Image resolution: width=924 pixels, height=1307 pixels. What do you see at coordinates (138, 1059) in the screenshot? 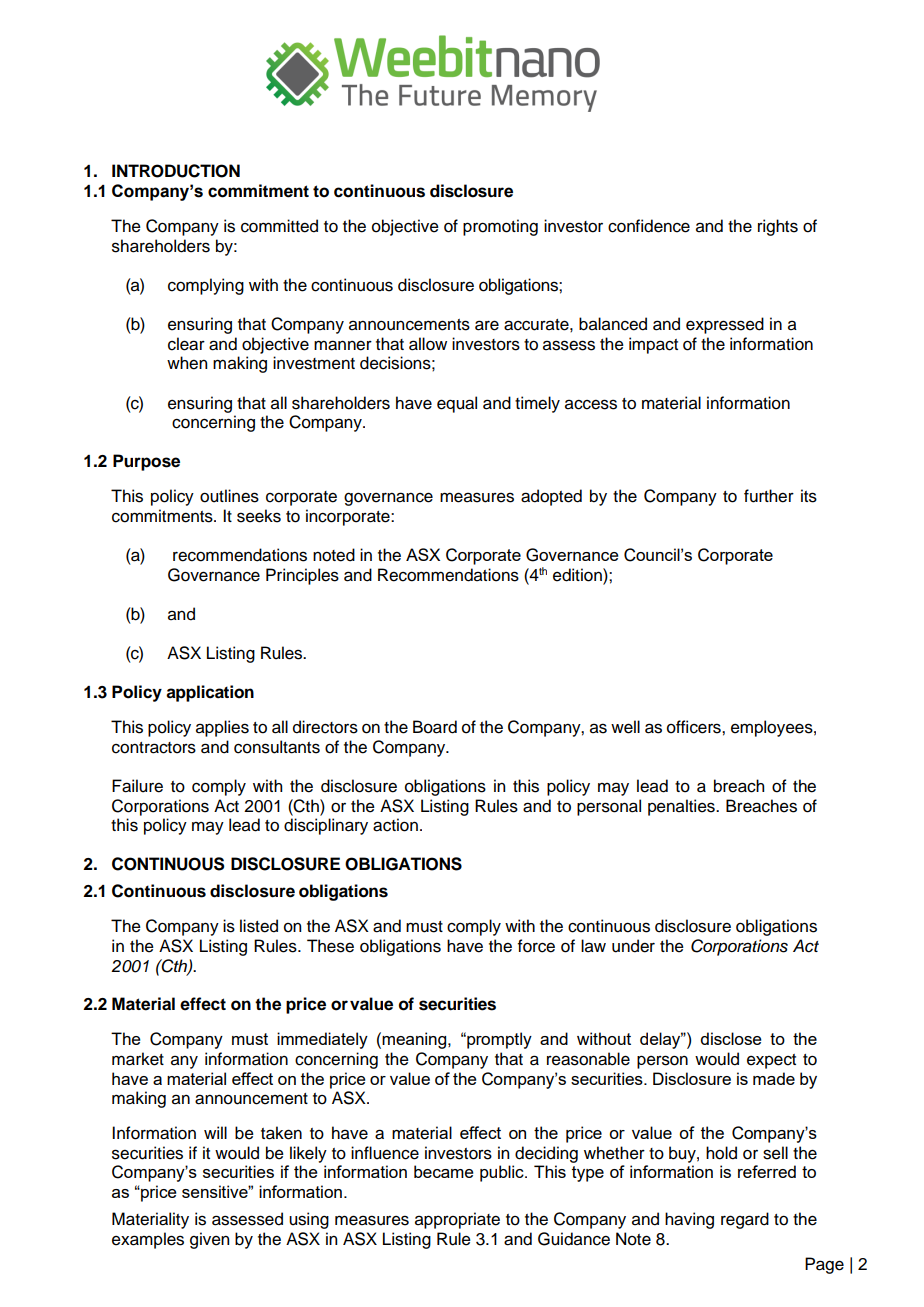
I see `market` at bounding box center [138, 1059].
